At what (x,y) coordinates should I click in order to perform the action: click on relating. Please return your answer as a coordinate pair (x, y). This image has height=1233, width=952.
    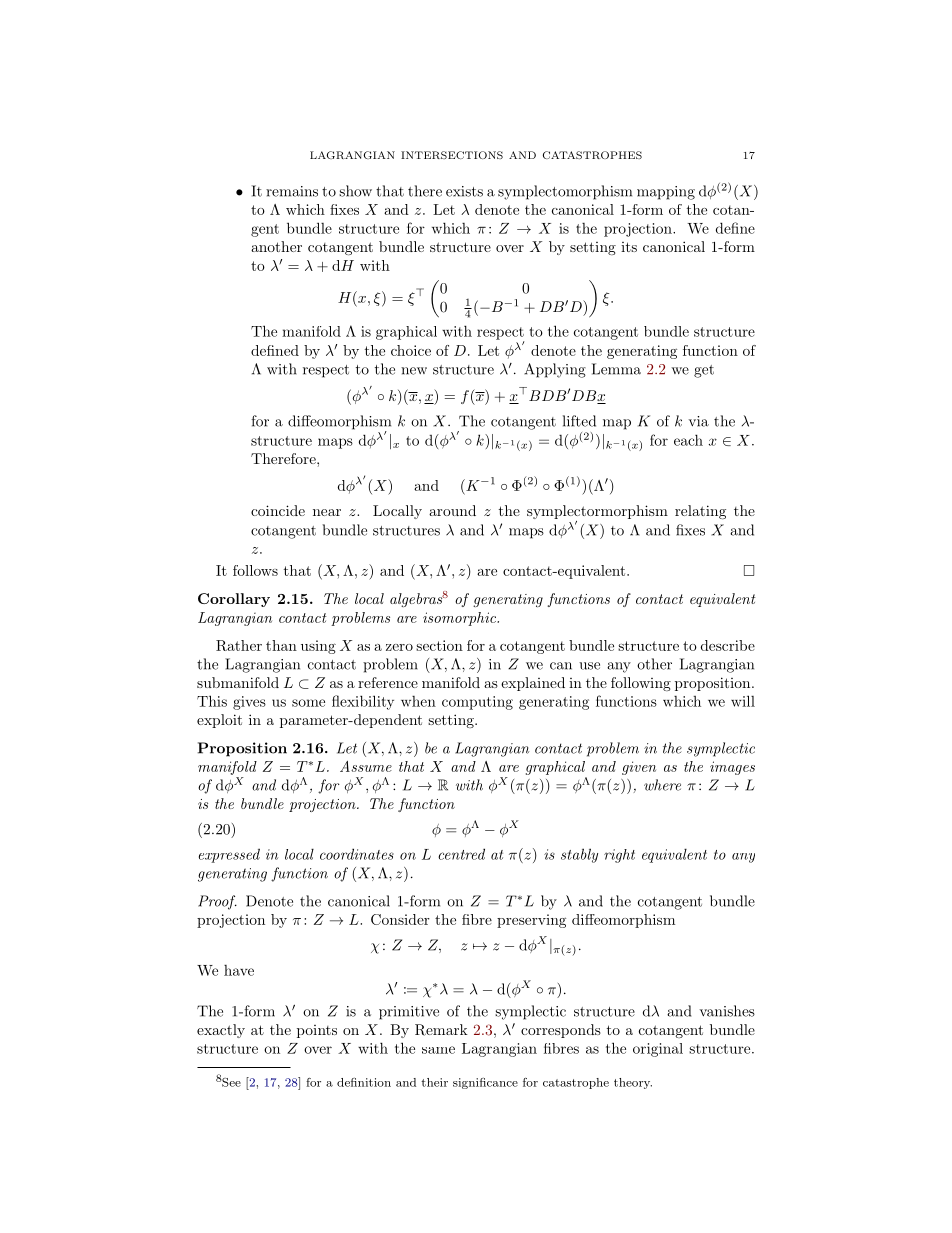
    Looking at the image, I should click on (700, 512).
